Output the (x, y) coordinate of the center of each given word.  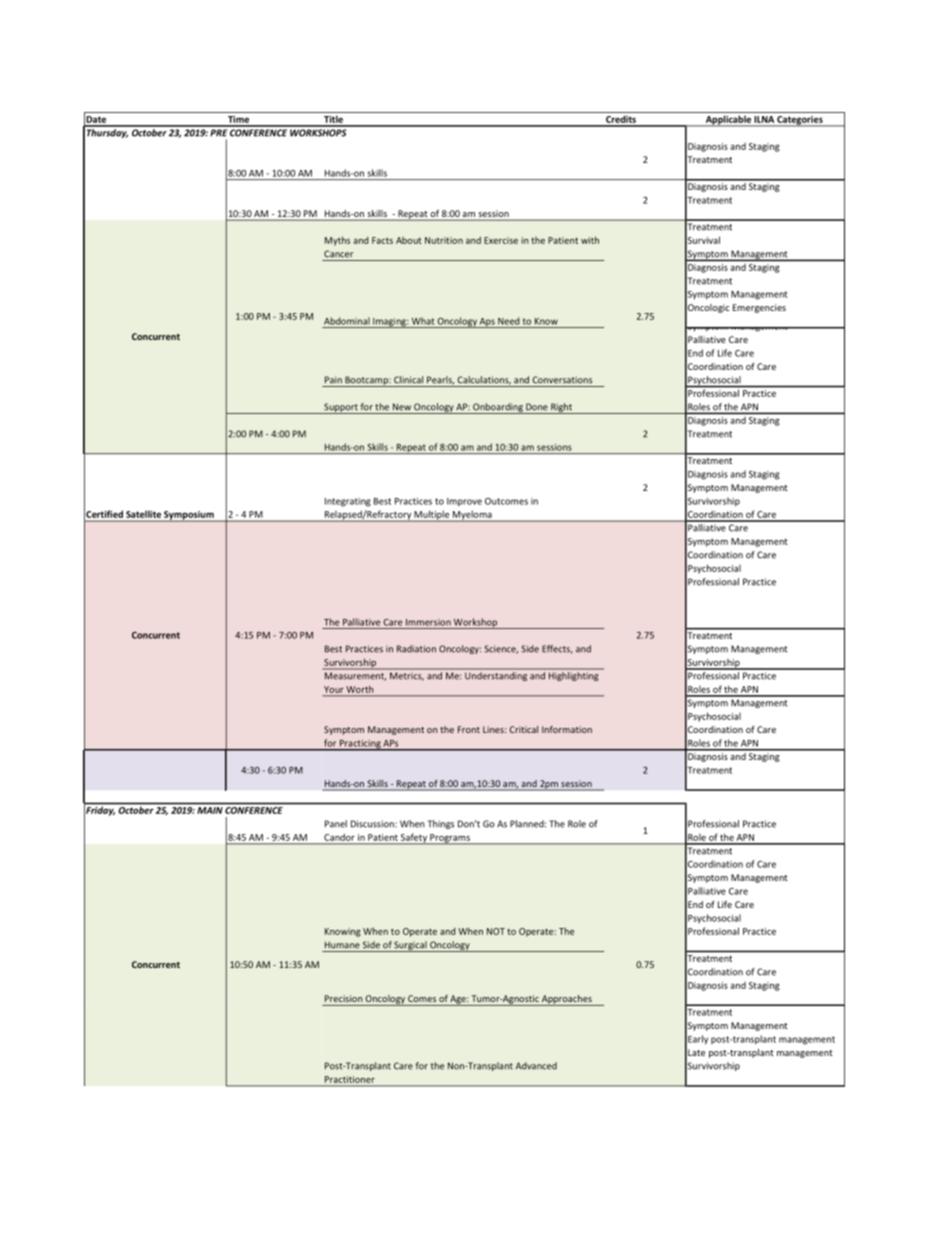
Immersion (428, 622)
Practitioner (349, 1079)
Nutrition (444, 240)
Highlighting (573, 676)
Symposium (189, 516)
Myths (337, 241)
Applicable (728, 121)
